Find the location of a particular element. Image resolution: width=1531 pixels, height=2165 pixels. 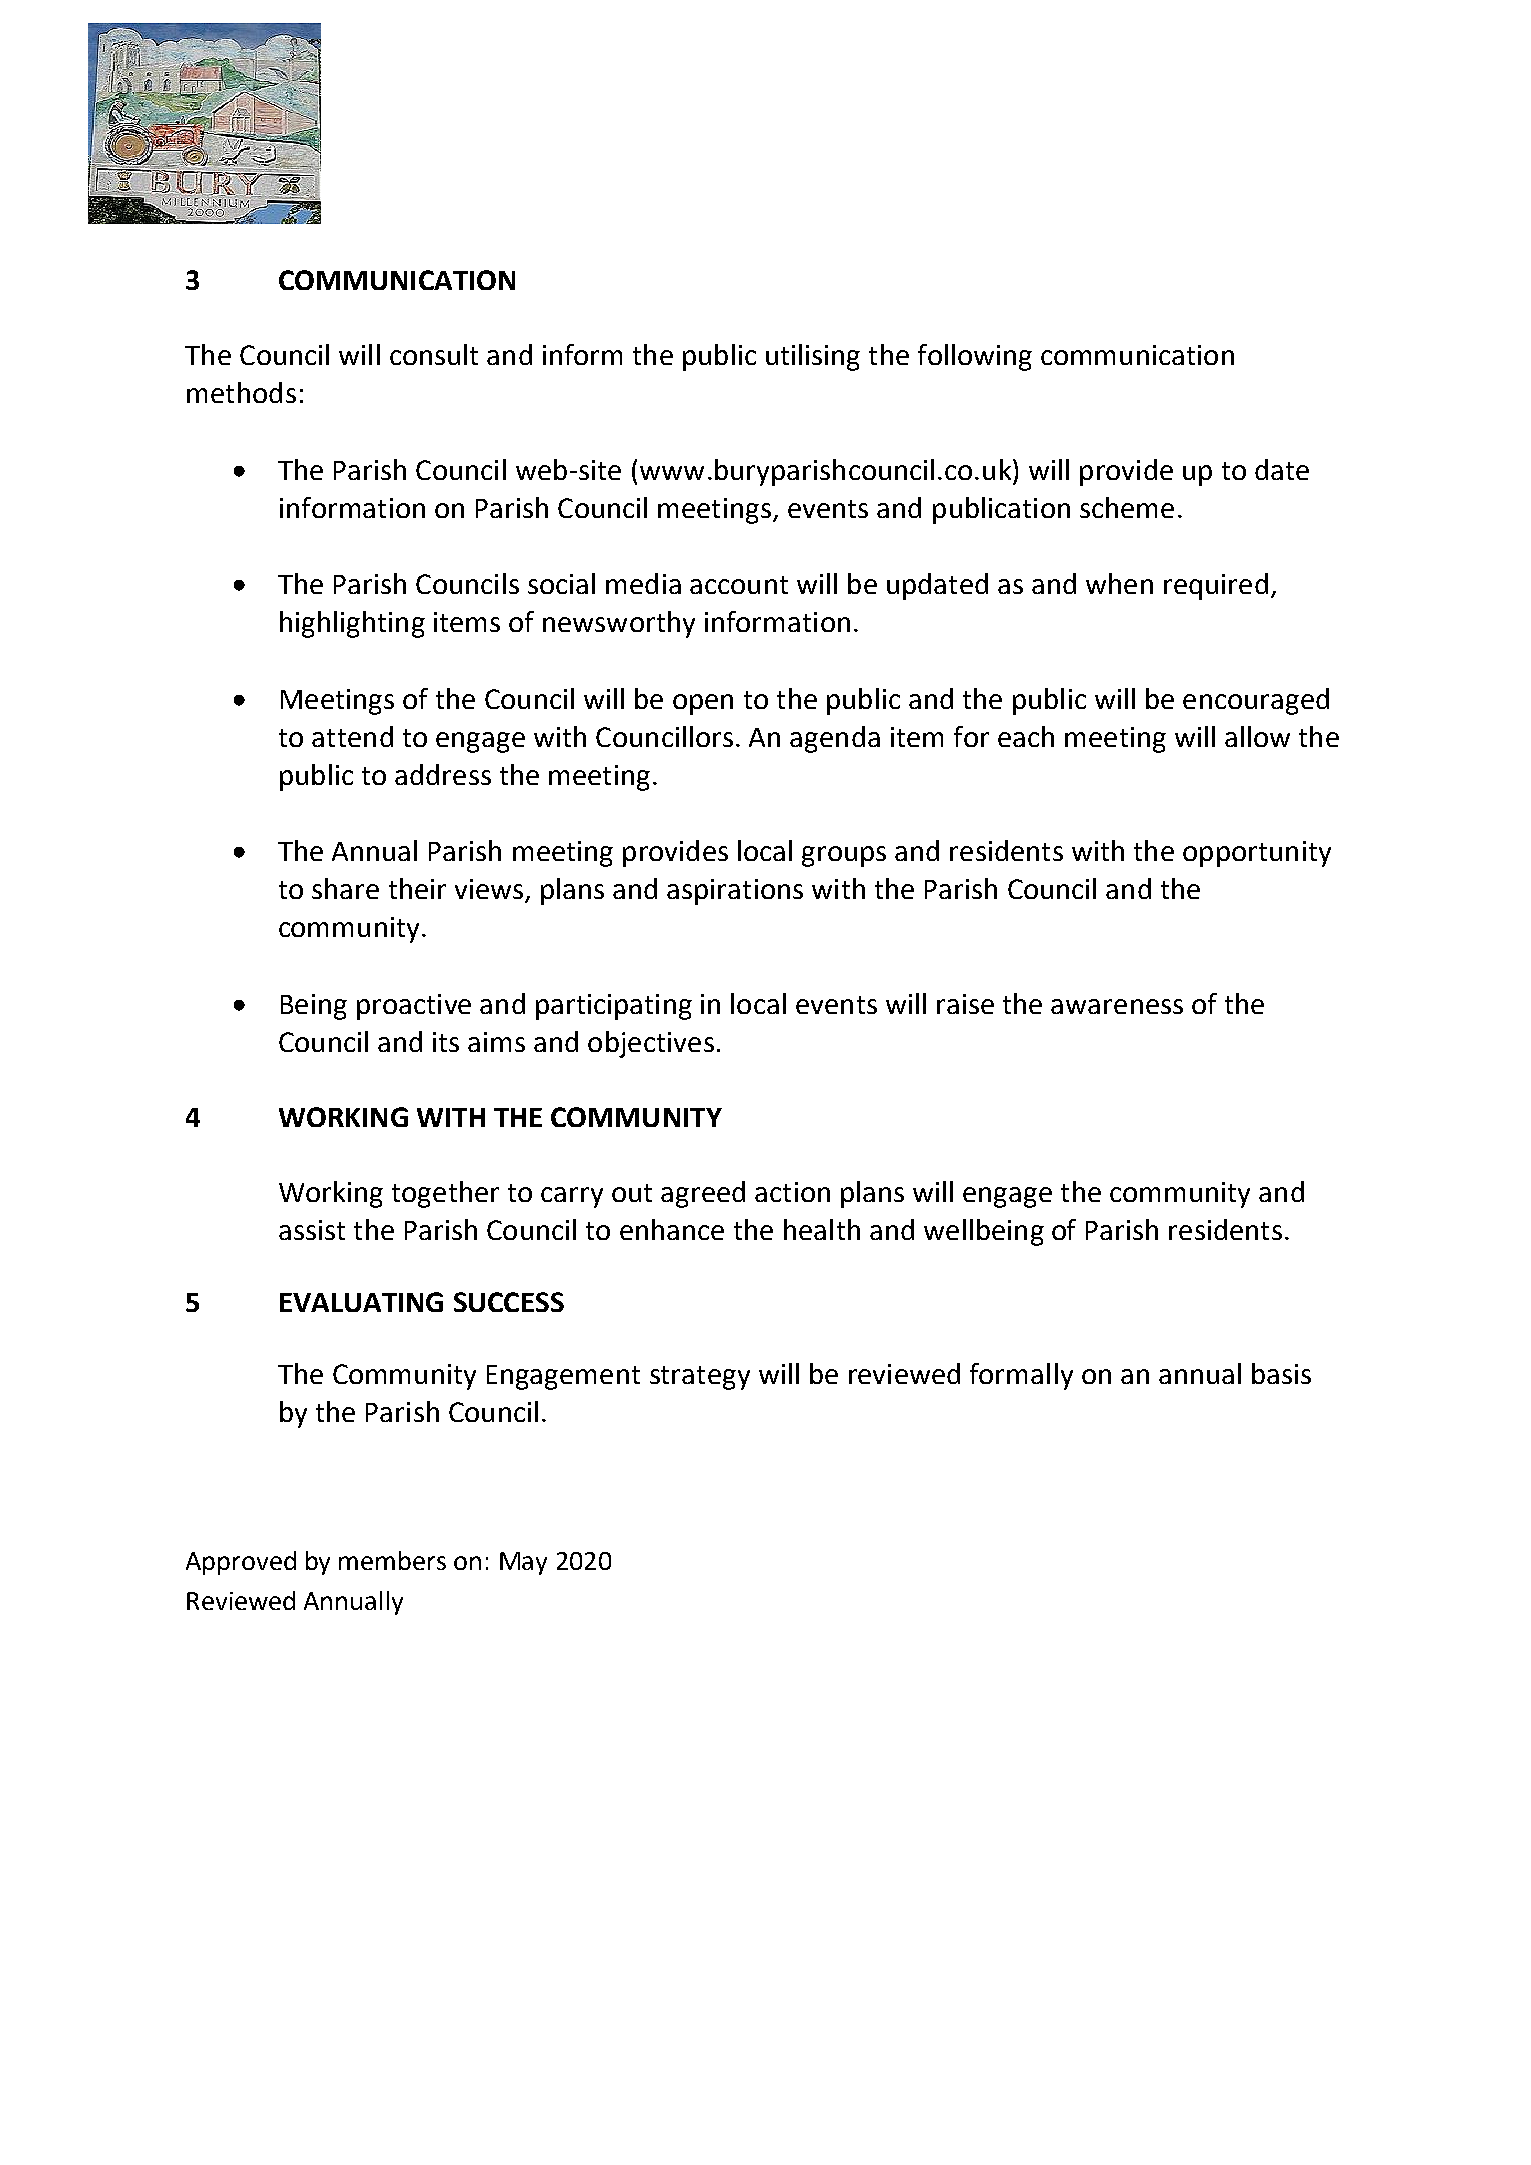

consult is located at coordinates (434, 354).
